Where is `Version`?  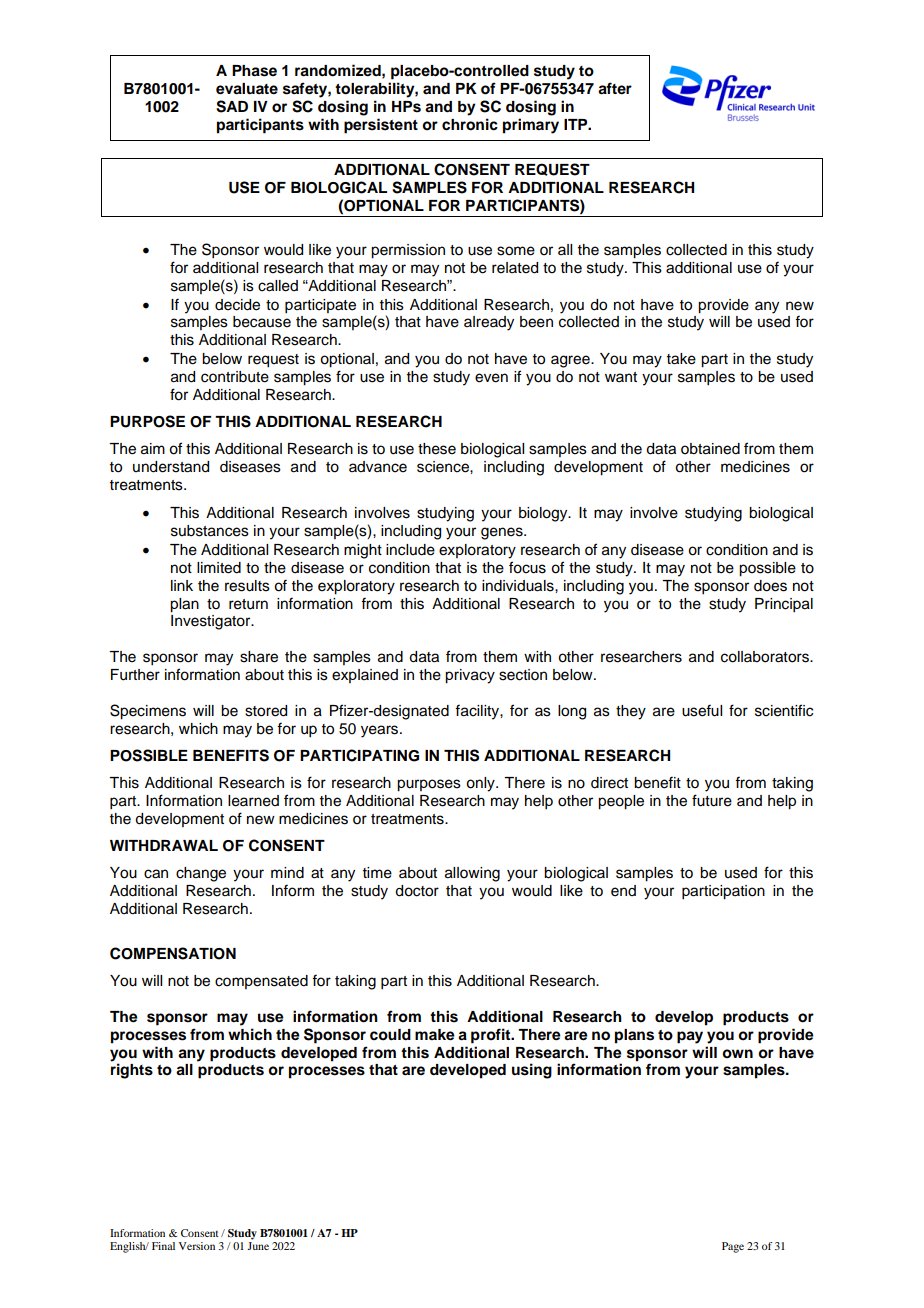 Version is located at coordinates (197, 1246).
